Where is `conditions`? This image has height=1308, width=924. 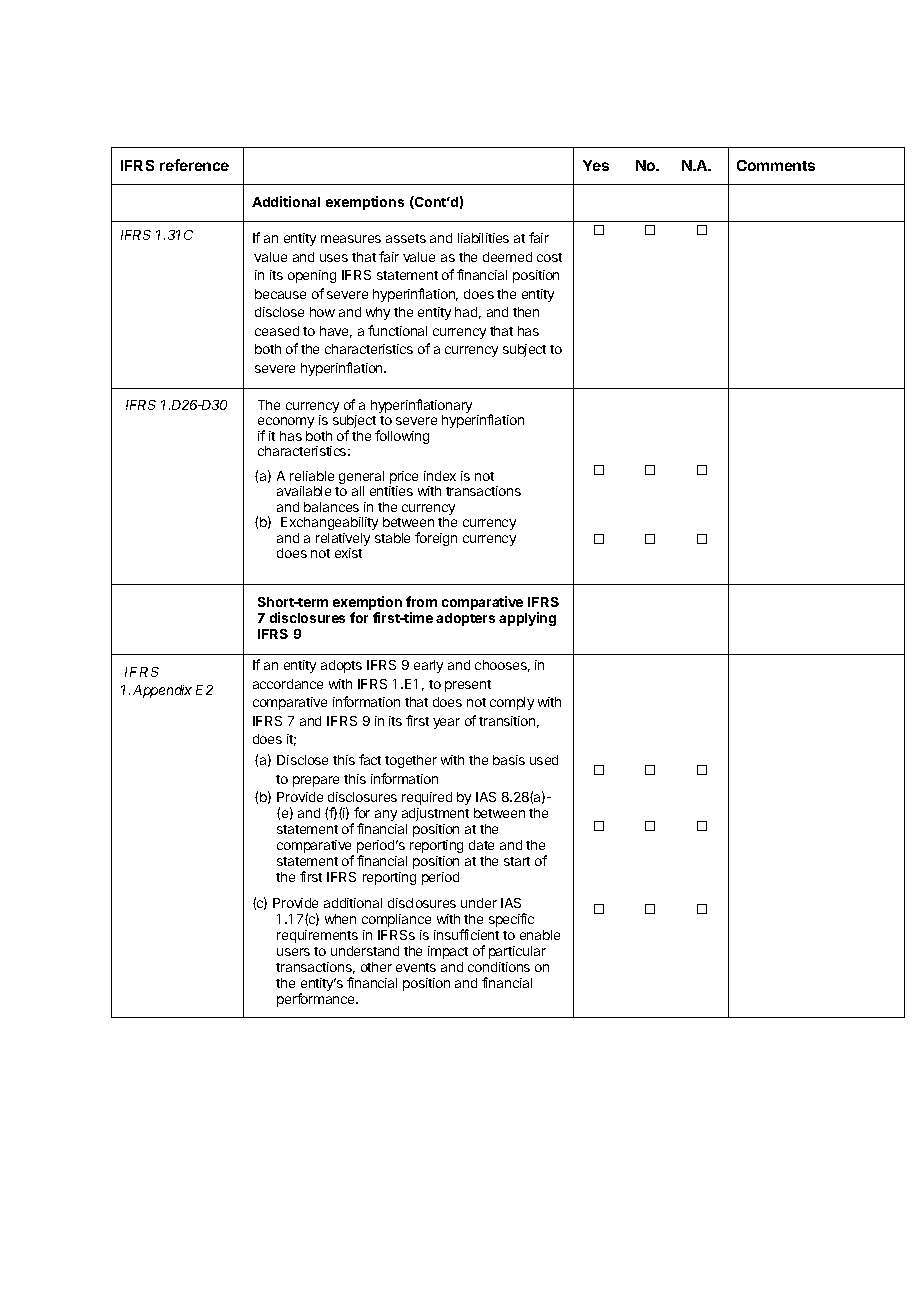
conditions is located at coordinates (499, 967).
